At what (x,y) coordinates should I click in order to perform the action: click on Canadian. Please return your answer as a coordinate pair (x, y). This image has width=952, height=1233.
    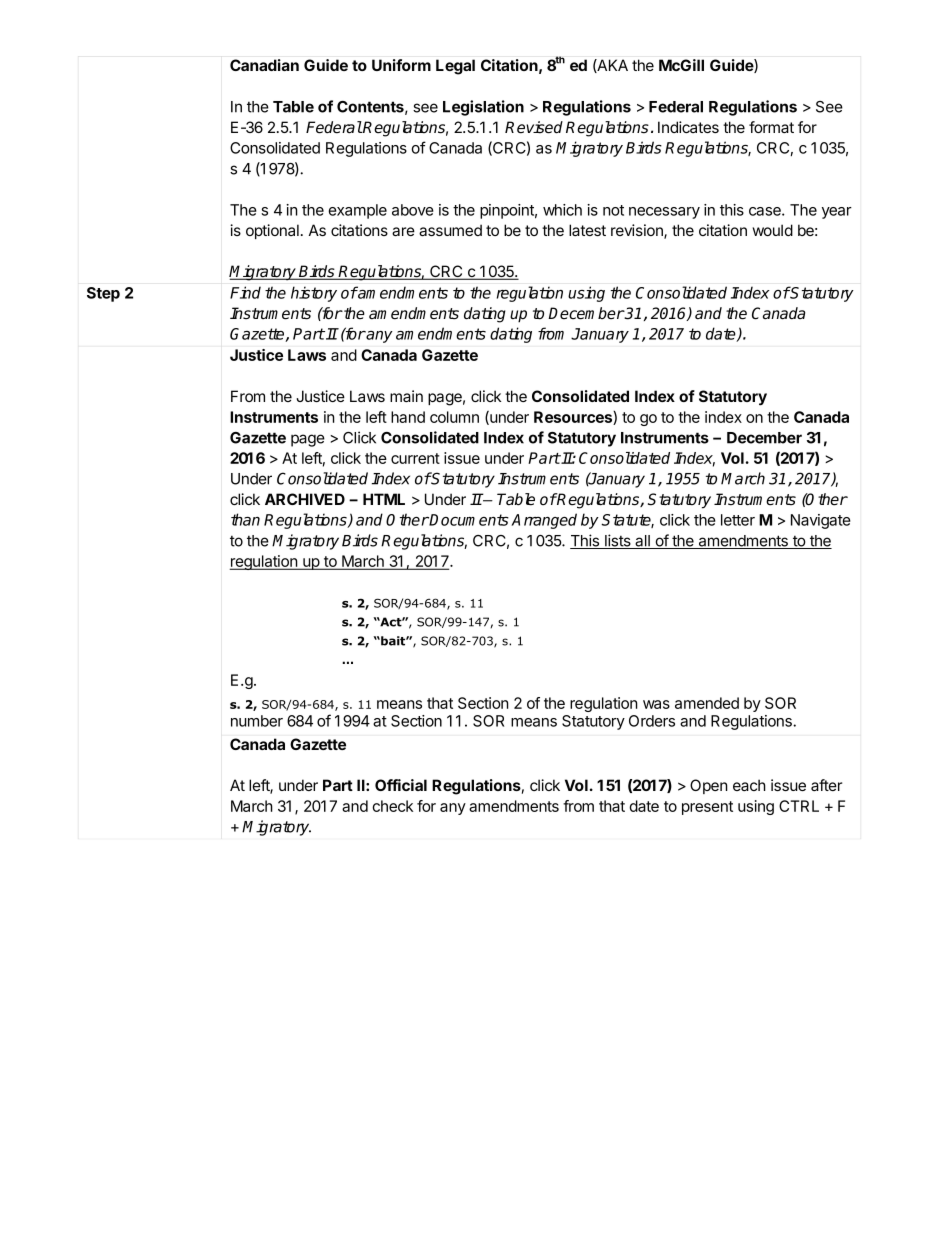
    Looking at the image, I should click on (264, 65).
